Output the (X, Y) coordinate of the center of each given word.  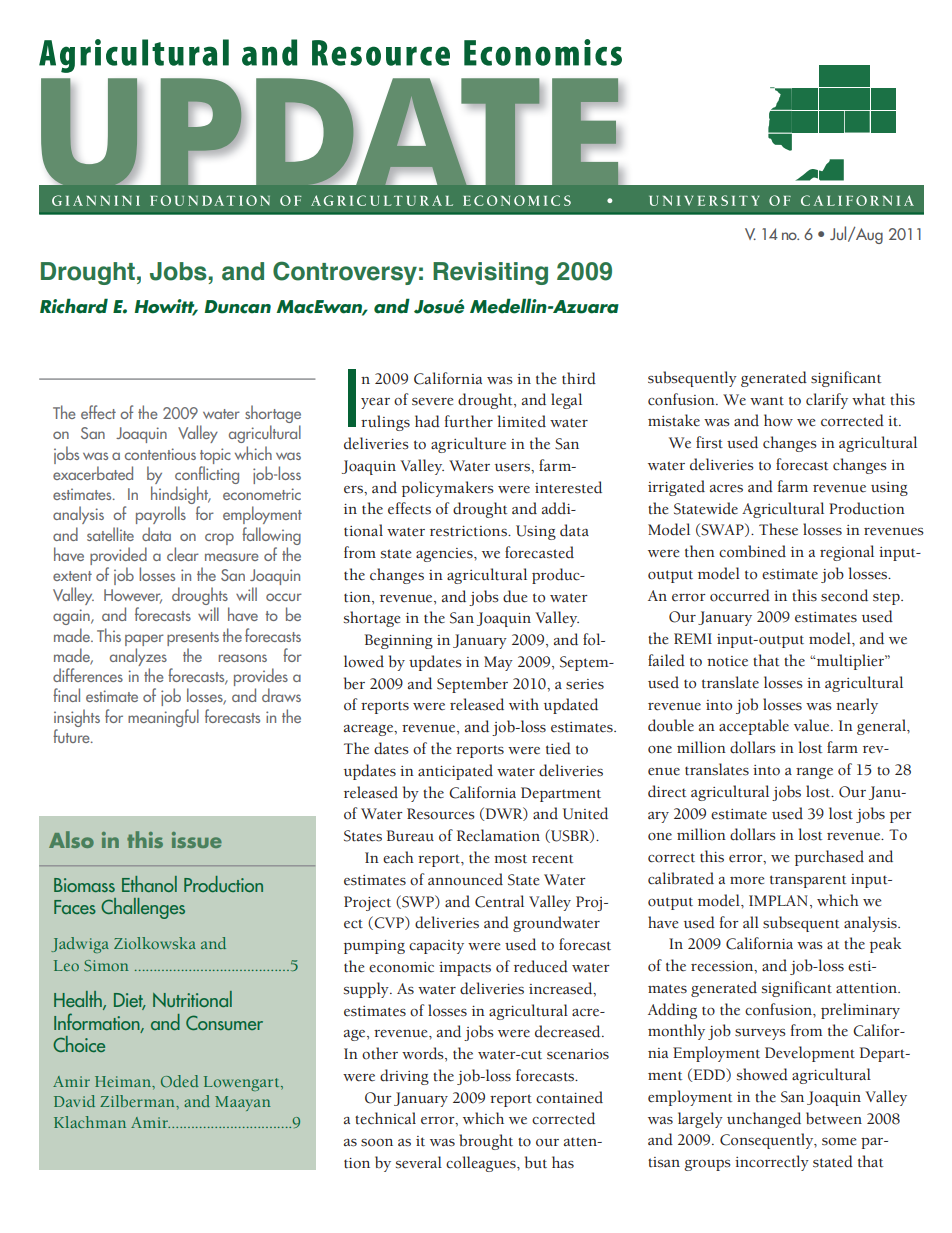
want (767, 401)
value (813, 725)
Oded (180, 1081)
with (524, 704)
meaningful (163, 718)
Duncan (238, 307)
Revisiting (490, 273)
